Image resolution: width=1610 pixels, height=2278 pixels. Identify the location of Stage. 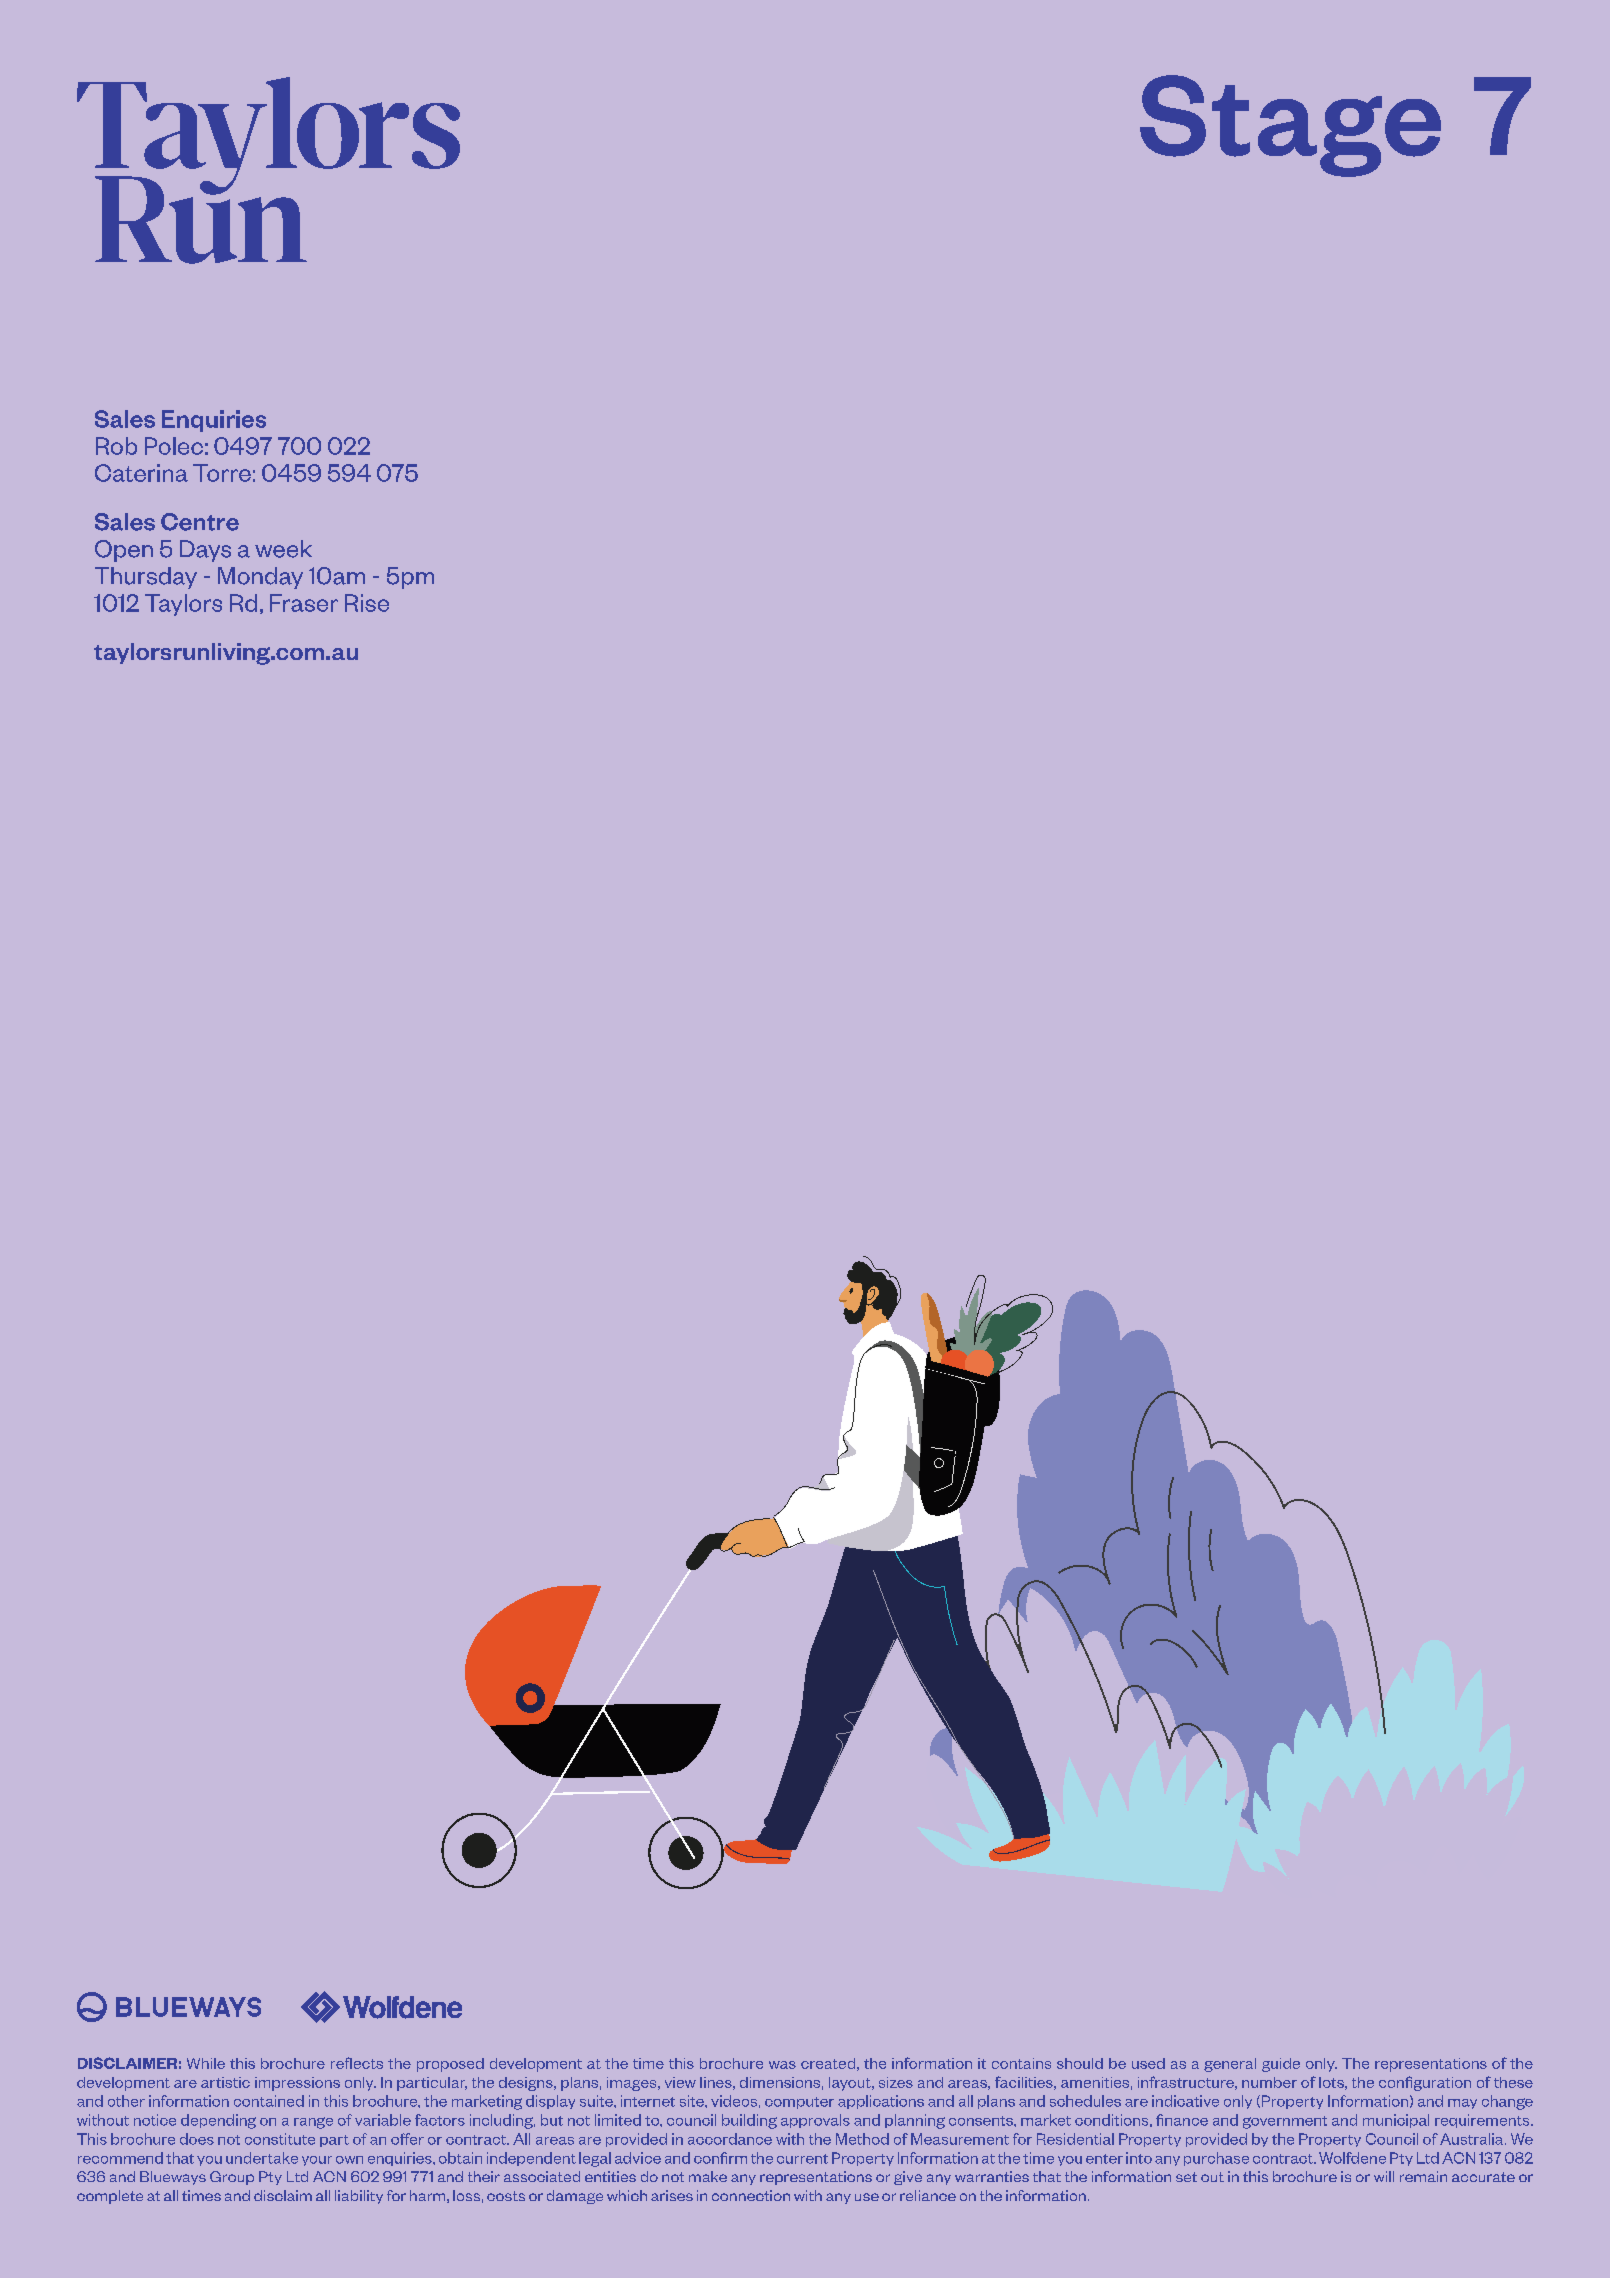
(1290, 126).
